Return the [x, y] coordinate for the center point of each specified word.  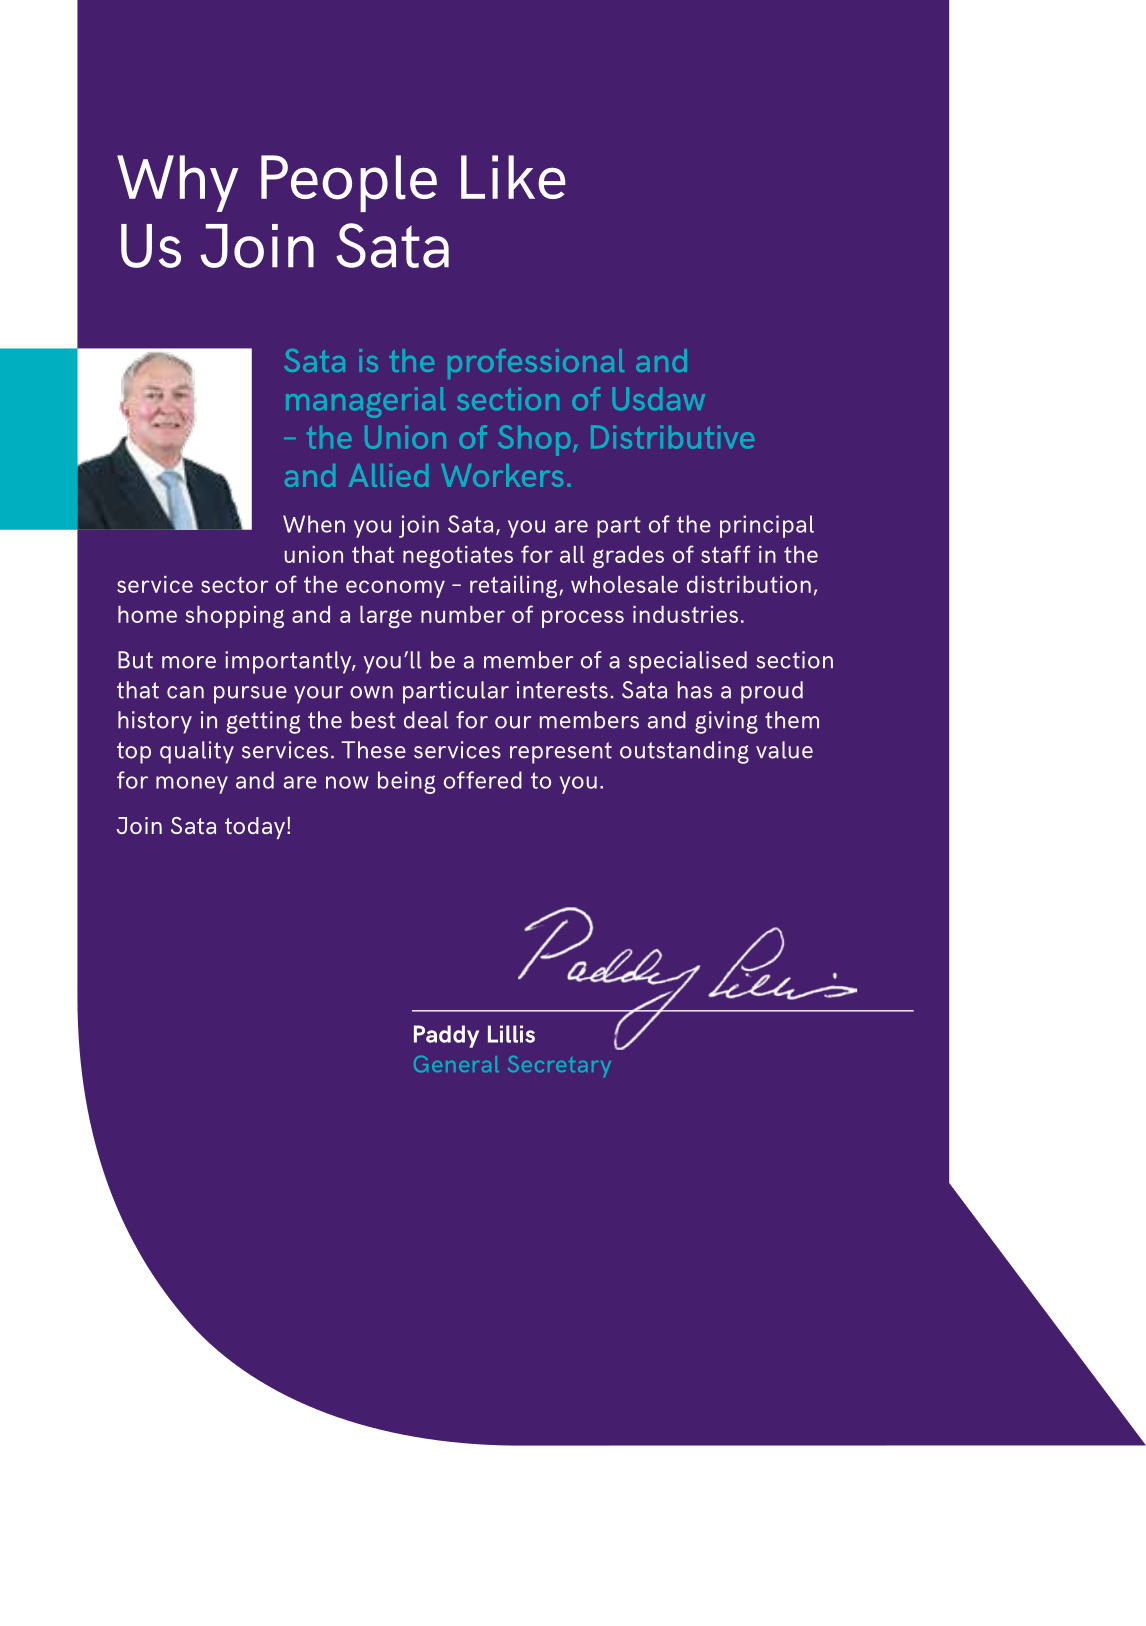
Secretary [559, 1066]
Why [177, 183]
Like [513, 177]
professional [536, 364]
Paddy [446, 1036]
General [456, 1064]
